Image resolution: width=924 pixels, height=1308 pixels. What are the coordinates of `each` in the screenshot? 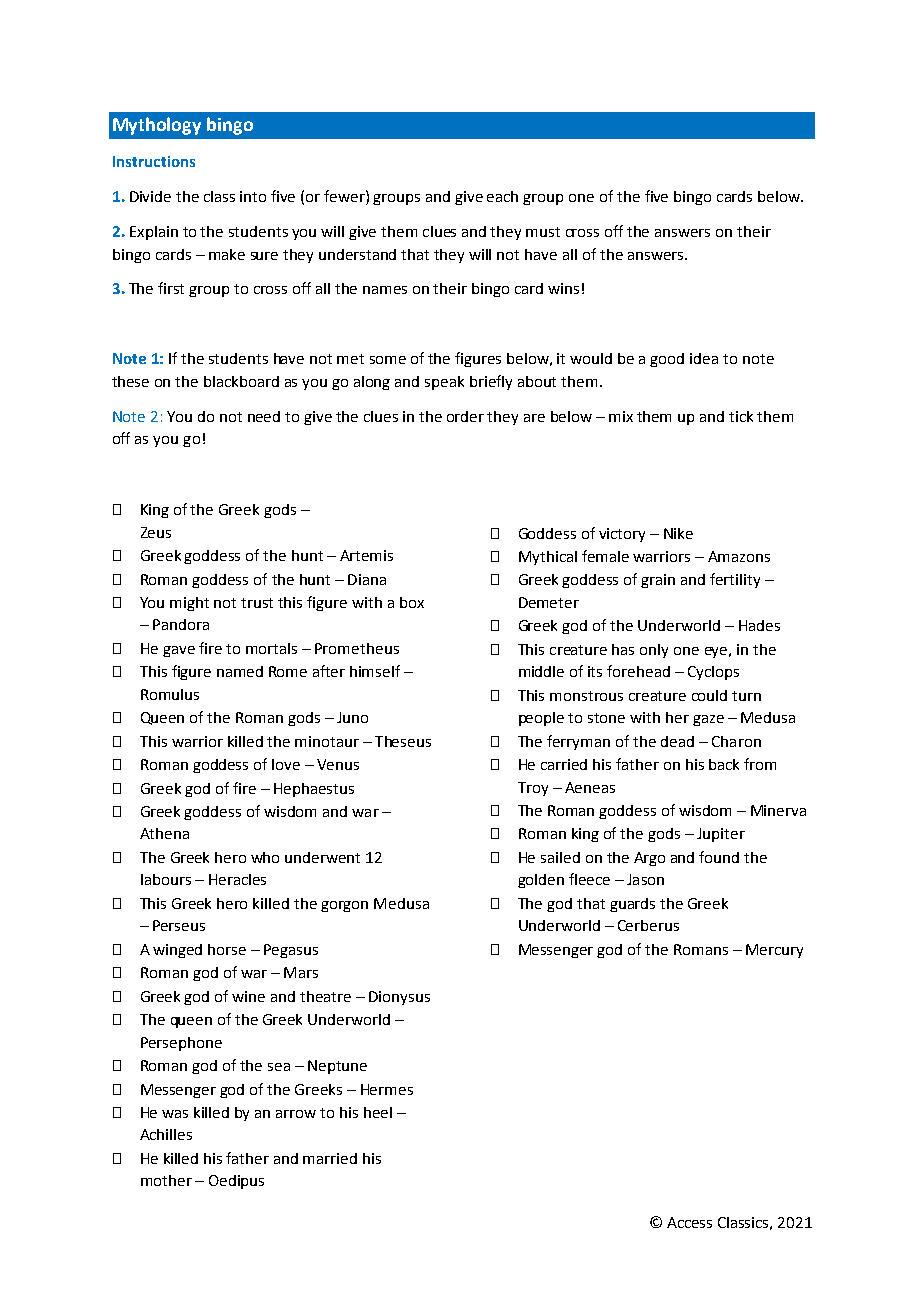 It's located at (502, 196).
